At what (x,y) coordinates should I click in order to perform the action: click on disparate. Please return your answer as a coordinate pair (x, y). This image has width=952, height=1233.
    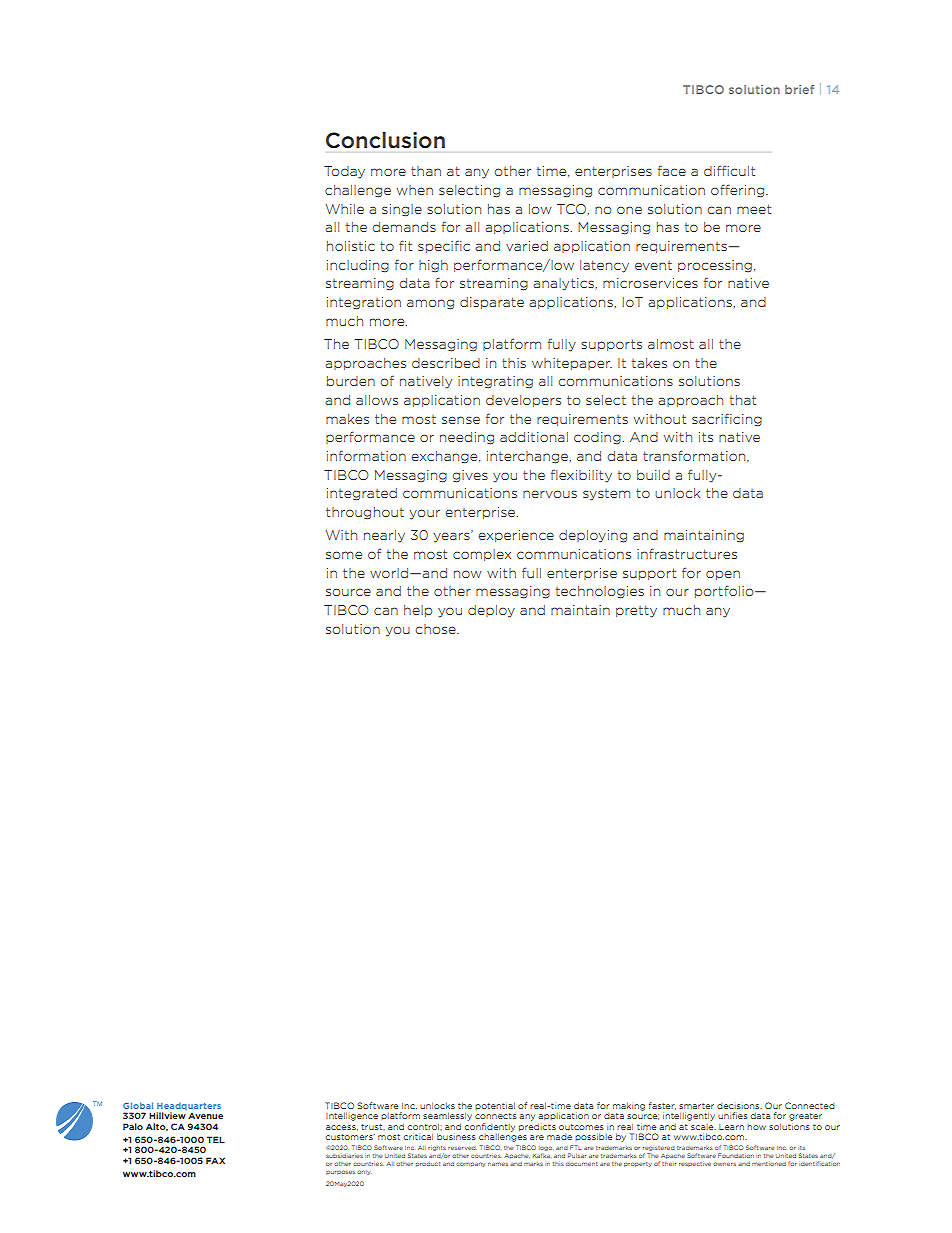
    Looking at the image, I should click on (492, 303).
